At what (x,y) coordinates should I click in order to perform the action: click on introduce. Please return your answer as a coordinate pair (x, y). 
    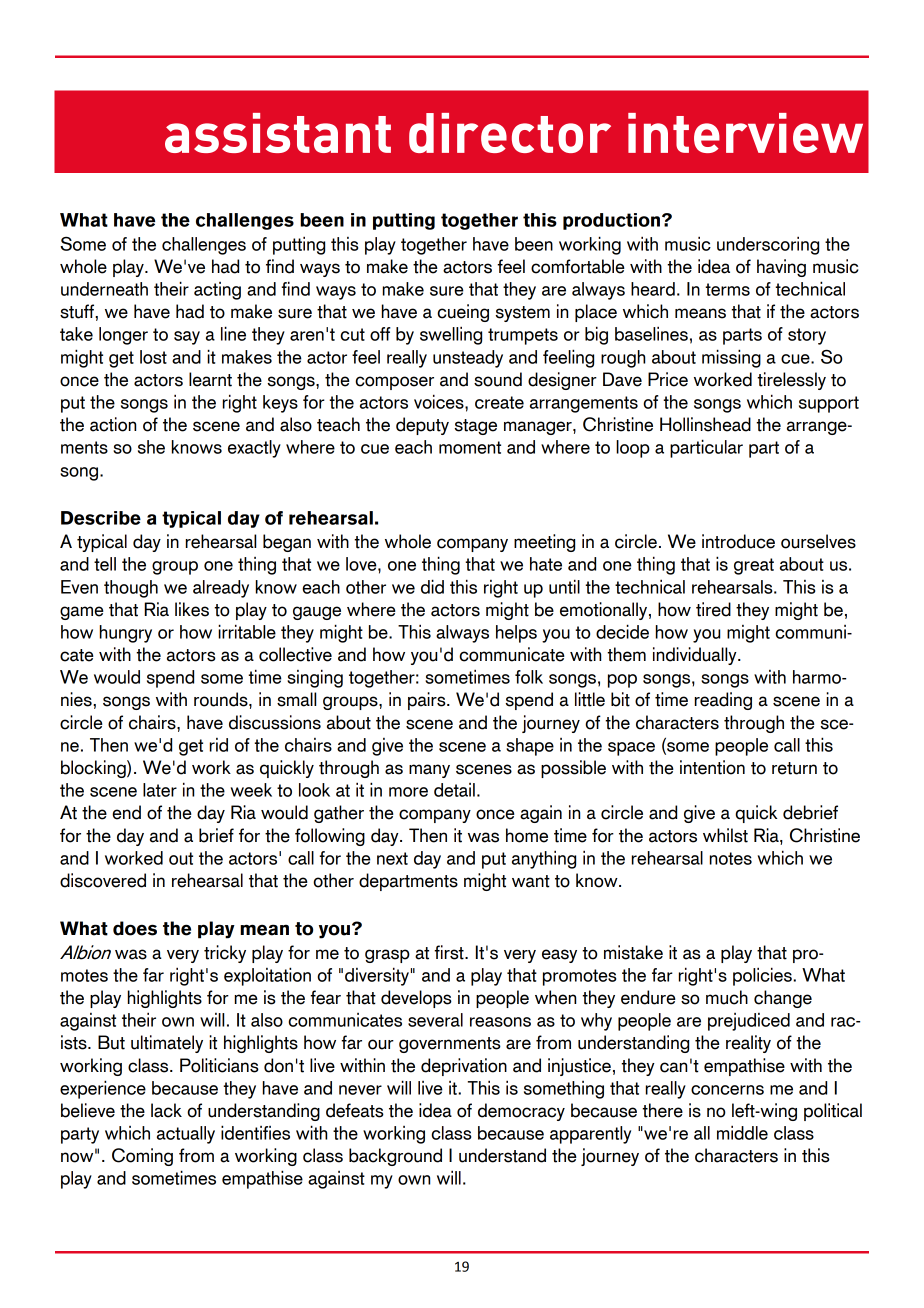
    Looking at the image, I should click on (738, 541).
